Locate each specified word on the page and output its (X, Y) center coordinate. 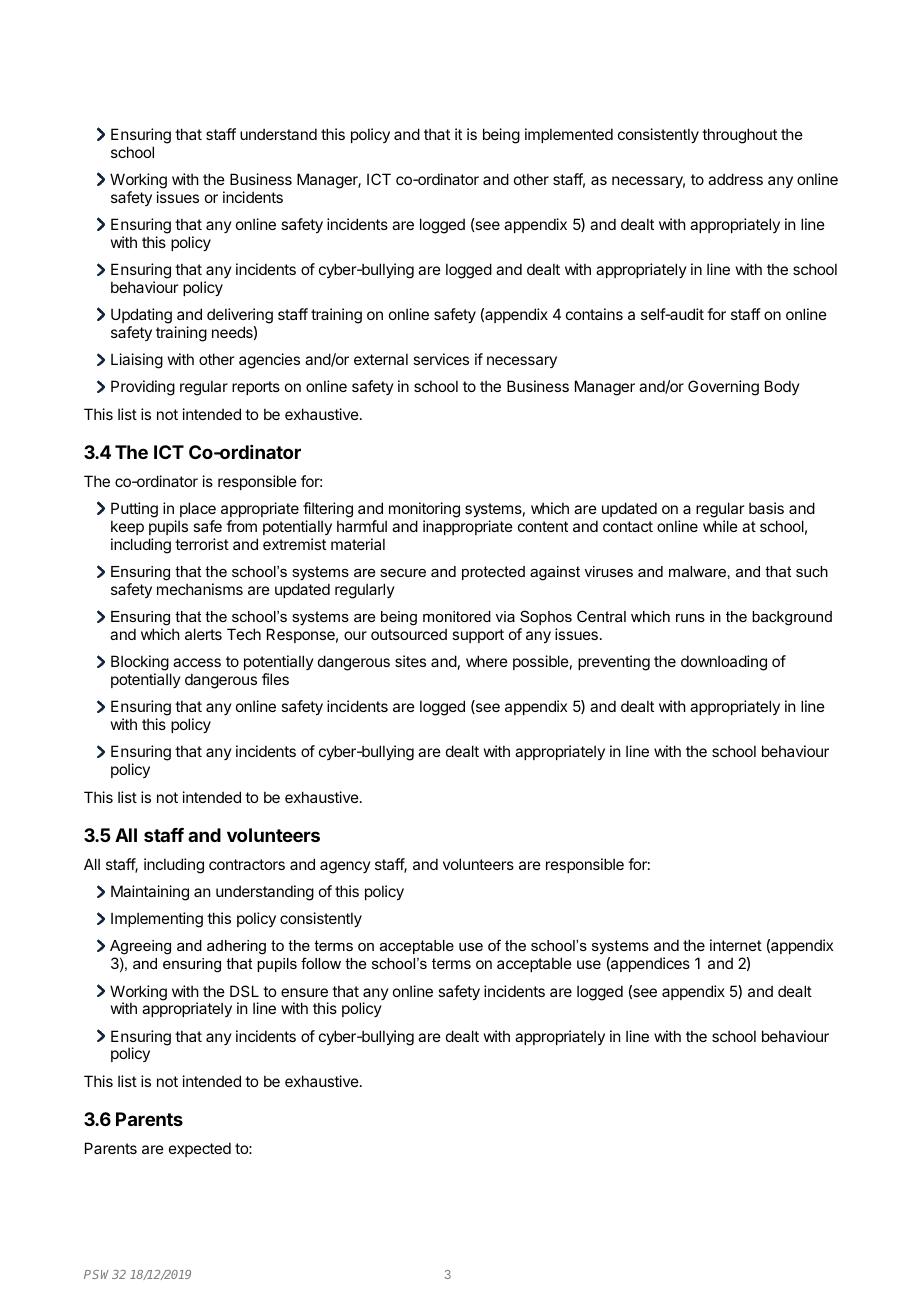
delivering (240, 316)
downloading (724, 663)
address (735, 179)
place (198, 509)
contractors (247, 864)
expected (200, 1149)
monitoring (424, 510)
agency (345, 867)
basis (766, 508)
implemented (569, 135)
